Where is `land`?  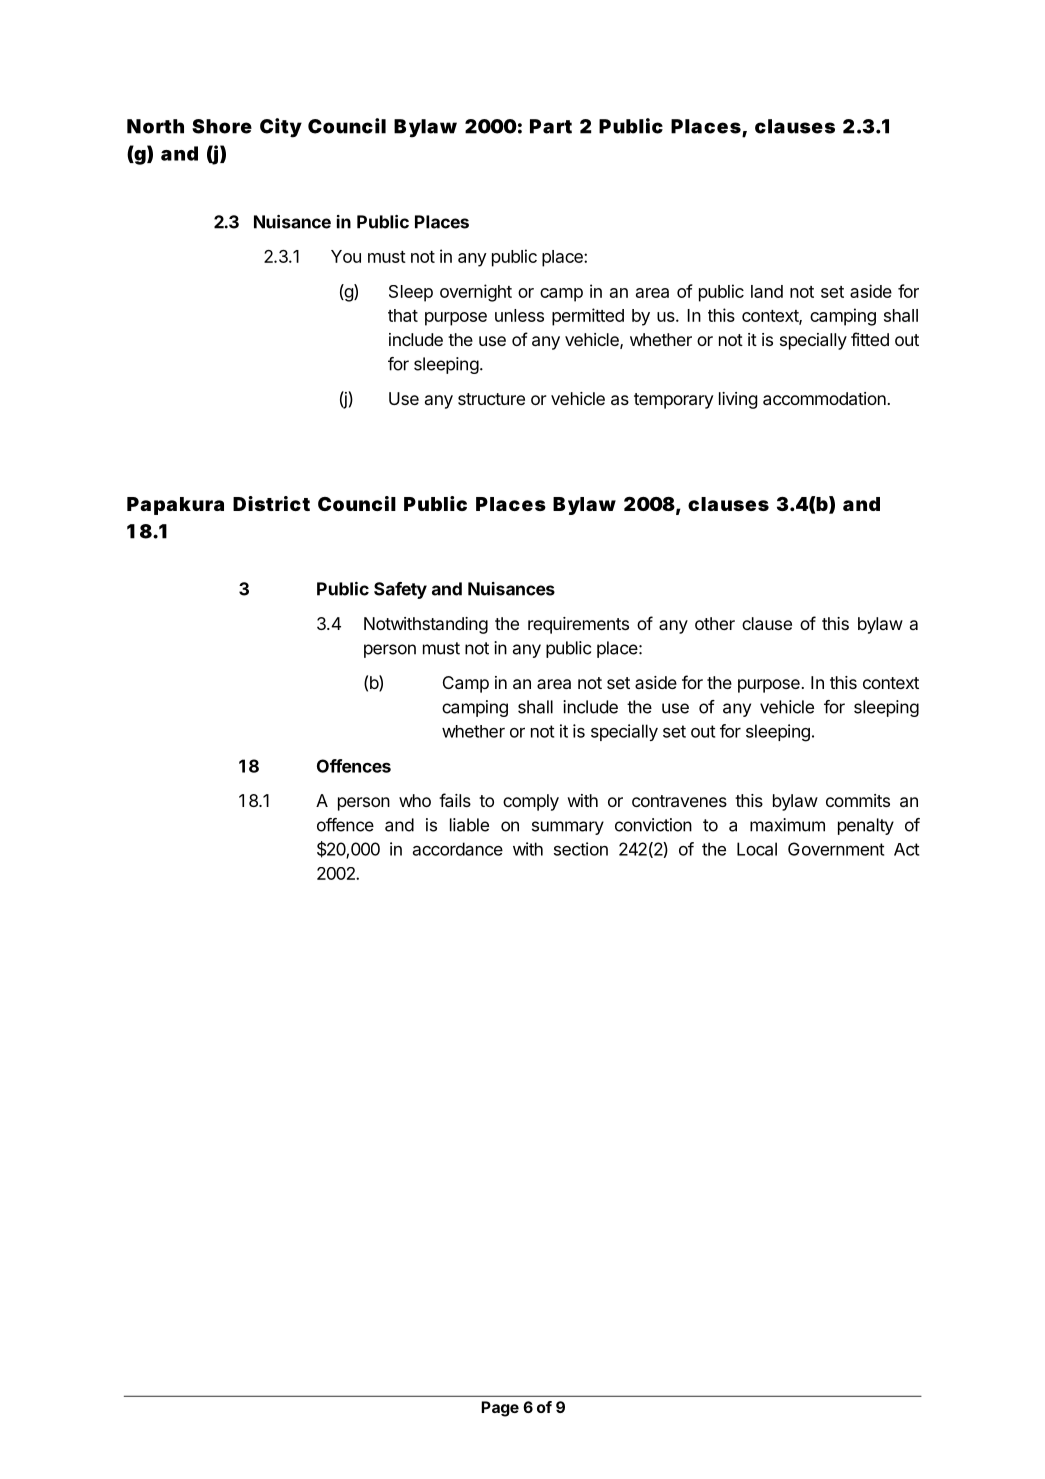 land is located at coordinates (767, 291).
